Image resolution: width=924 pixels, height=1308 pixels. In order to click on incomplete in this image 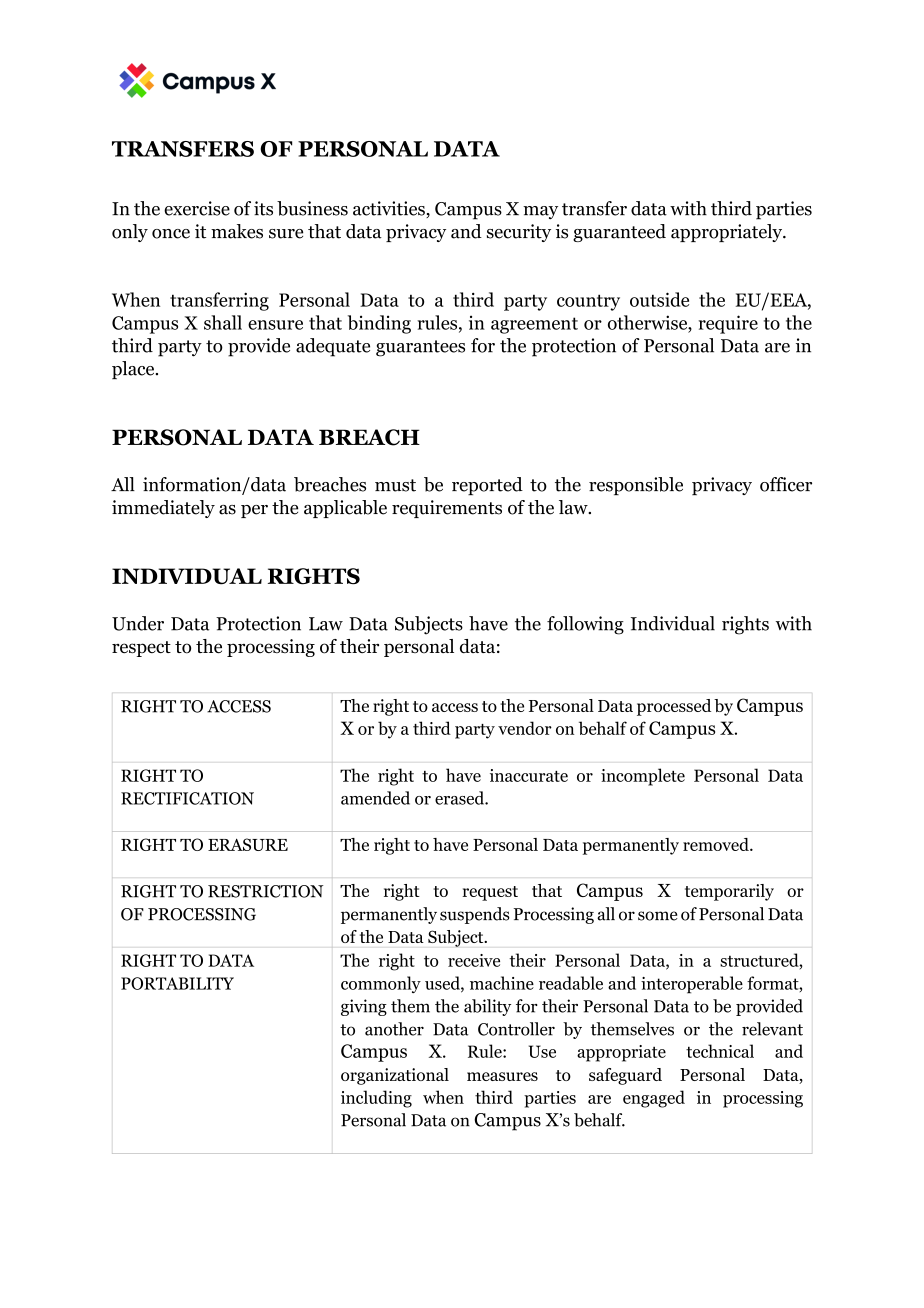, I will do `click(643, 777)`.
